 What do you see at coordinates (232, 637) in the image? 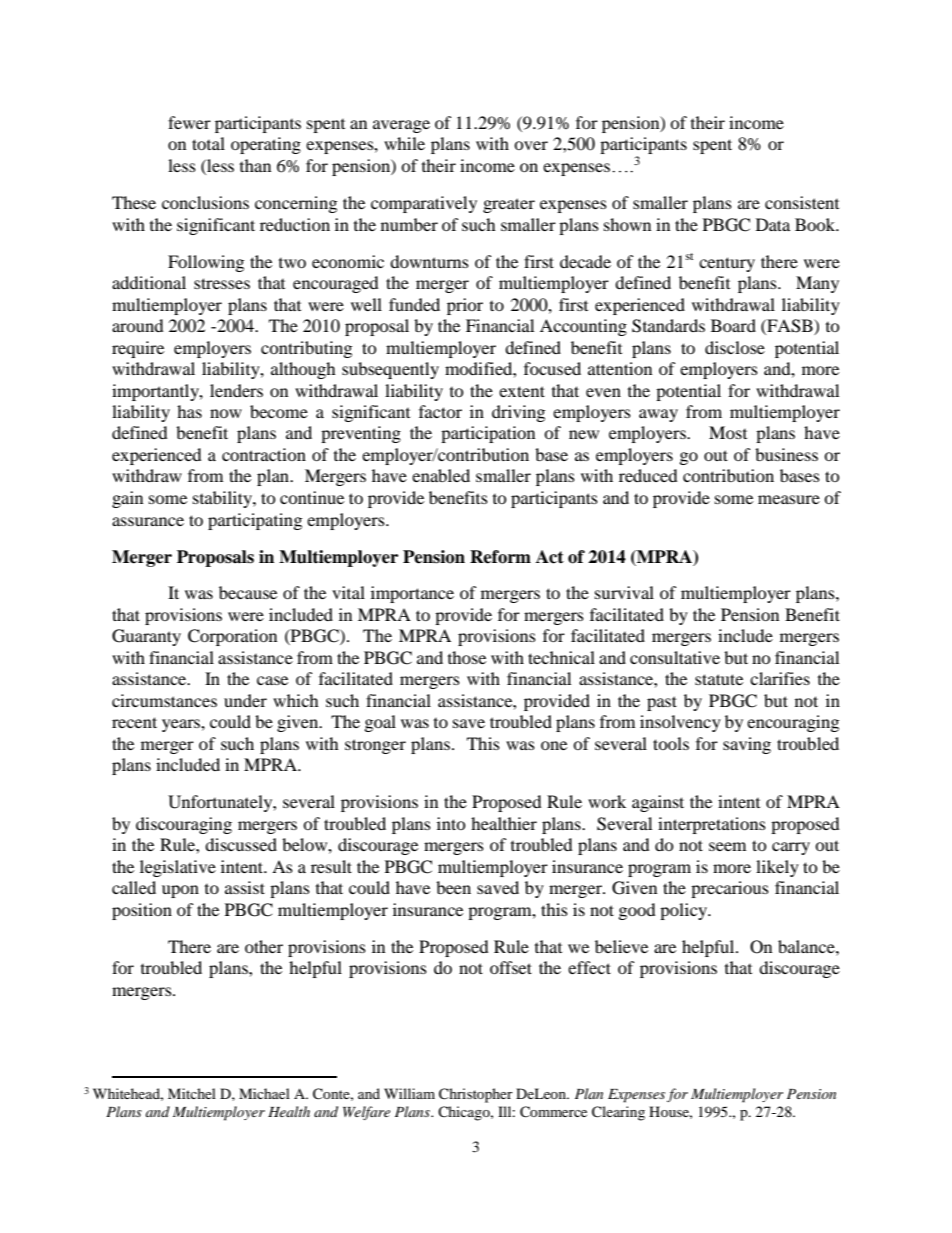
I see `Corporation` at bounding box center [232, 637].
